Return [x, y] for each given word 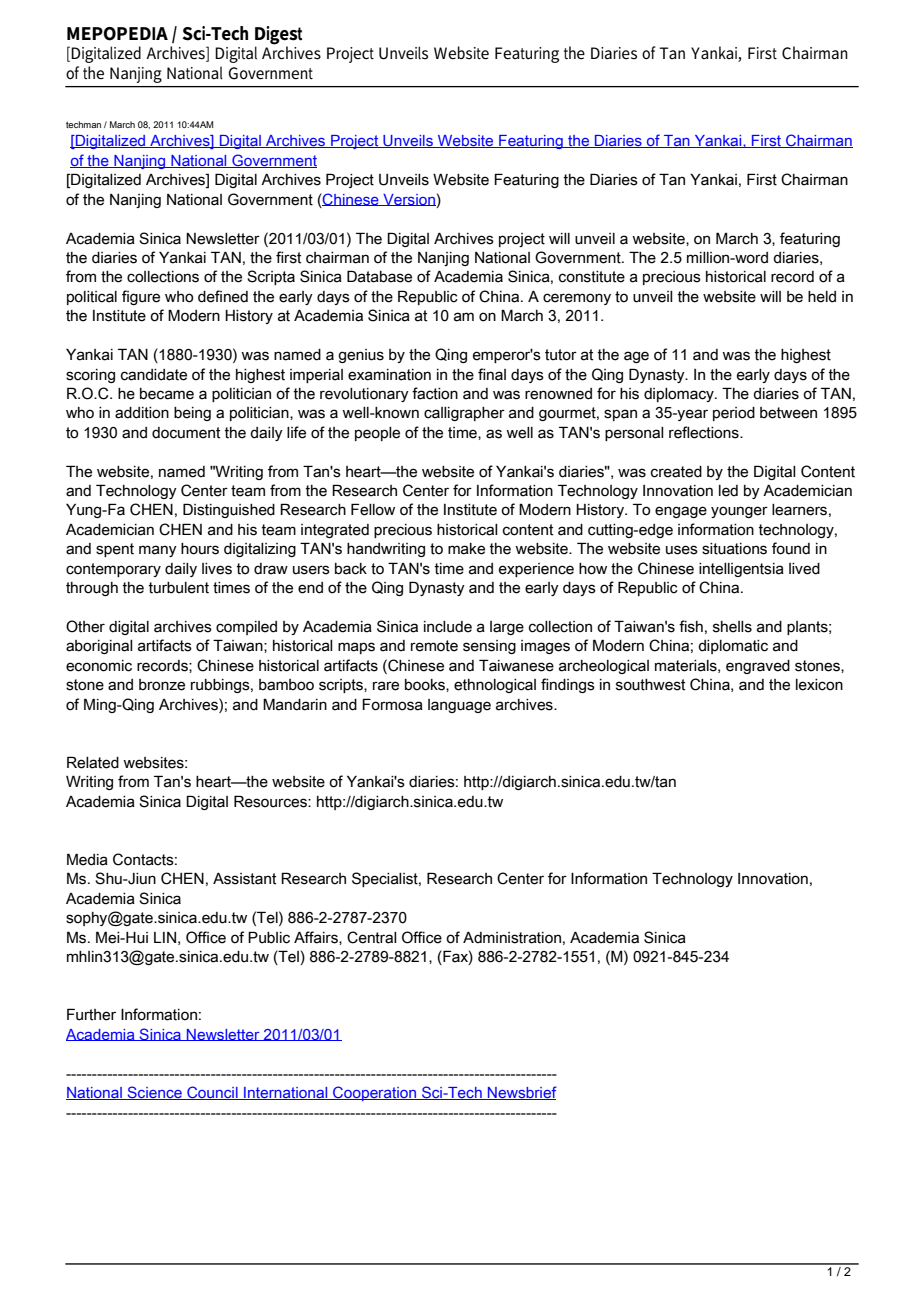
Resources [271, 801]
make [466, 549]
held [822, 297]
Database [379, 276]
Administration [512, 938]
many [158, 551]
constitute [592, 277]
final [492, 374]
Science [154, 1093]
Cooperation [375, 1093]
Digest [278, 35]
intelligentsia [741, 570]
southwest [650, 685]
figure [141, 297]
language [459, 706]
